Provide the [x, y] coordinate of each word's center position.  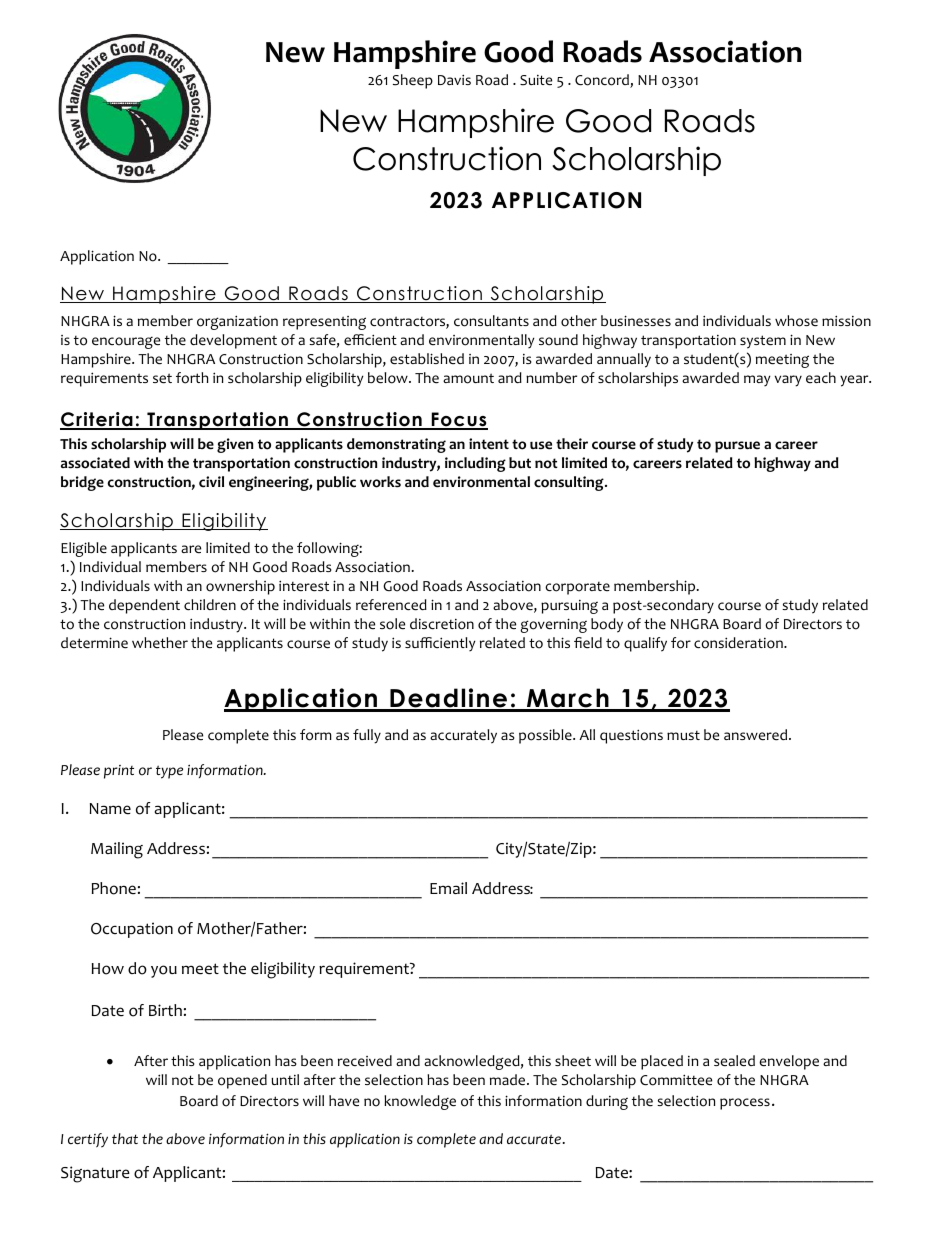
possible [546, 736]
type [169, 772]
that [125, 1138]
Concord [603, 81]
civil [211, 482]
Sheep [413, 81]
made [509, 1080]
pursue [737, 447]
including [475, 464]
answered [757, 735]
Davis [454, 79]
